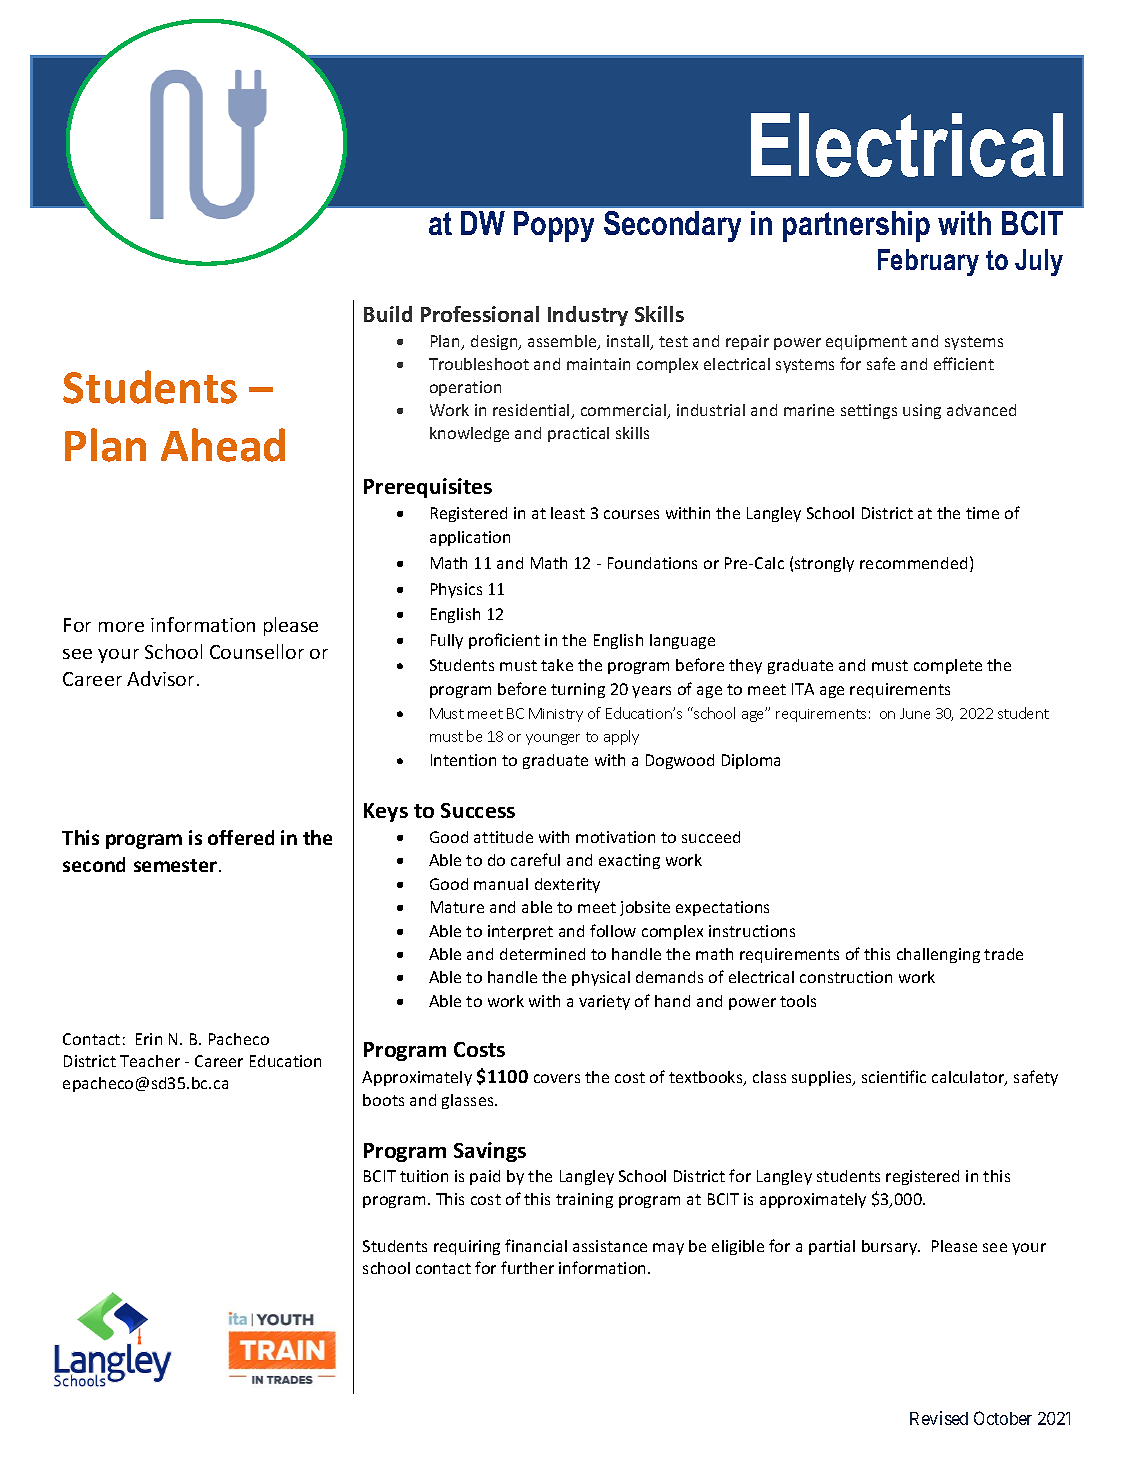  I want to click on training, so click(584, 1200).
